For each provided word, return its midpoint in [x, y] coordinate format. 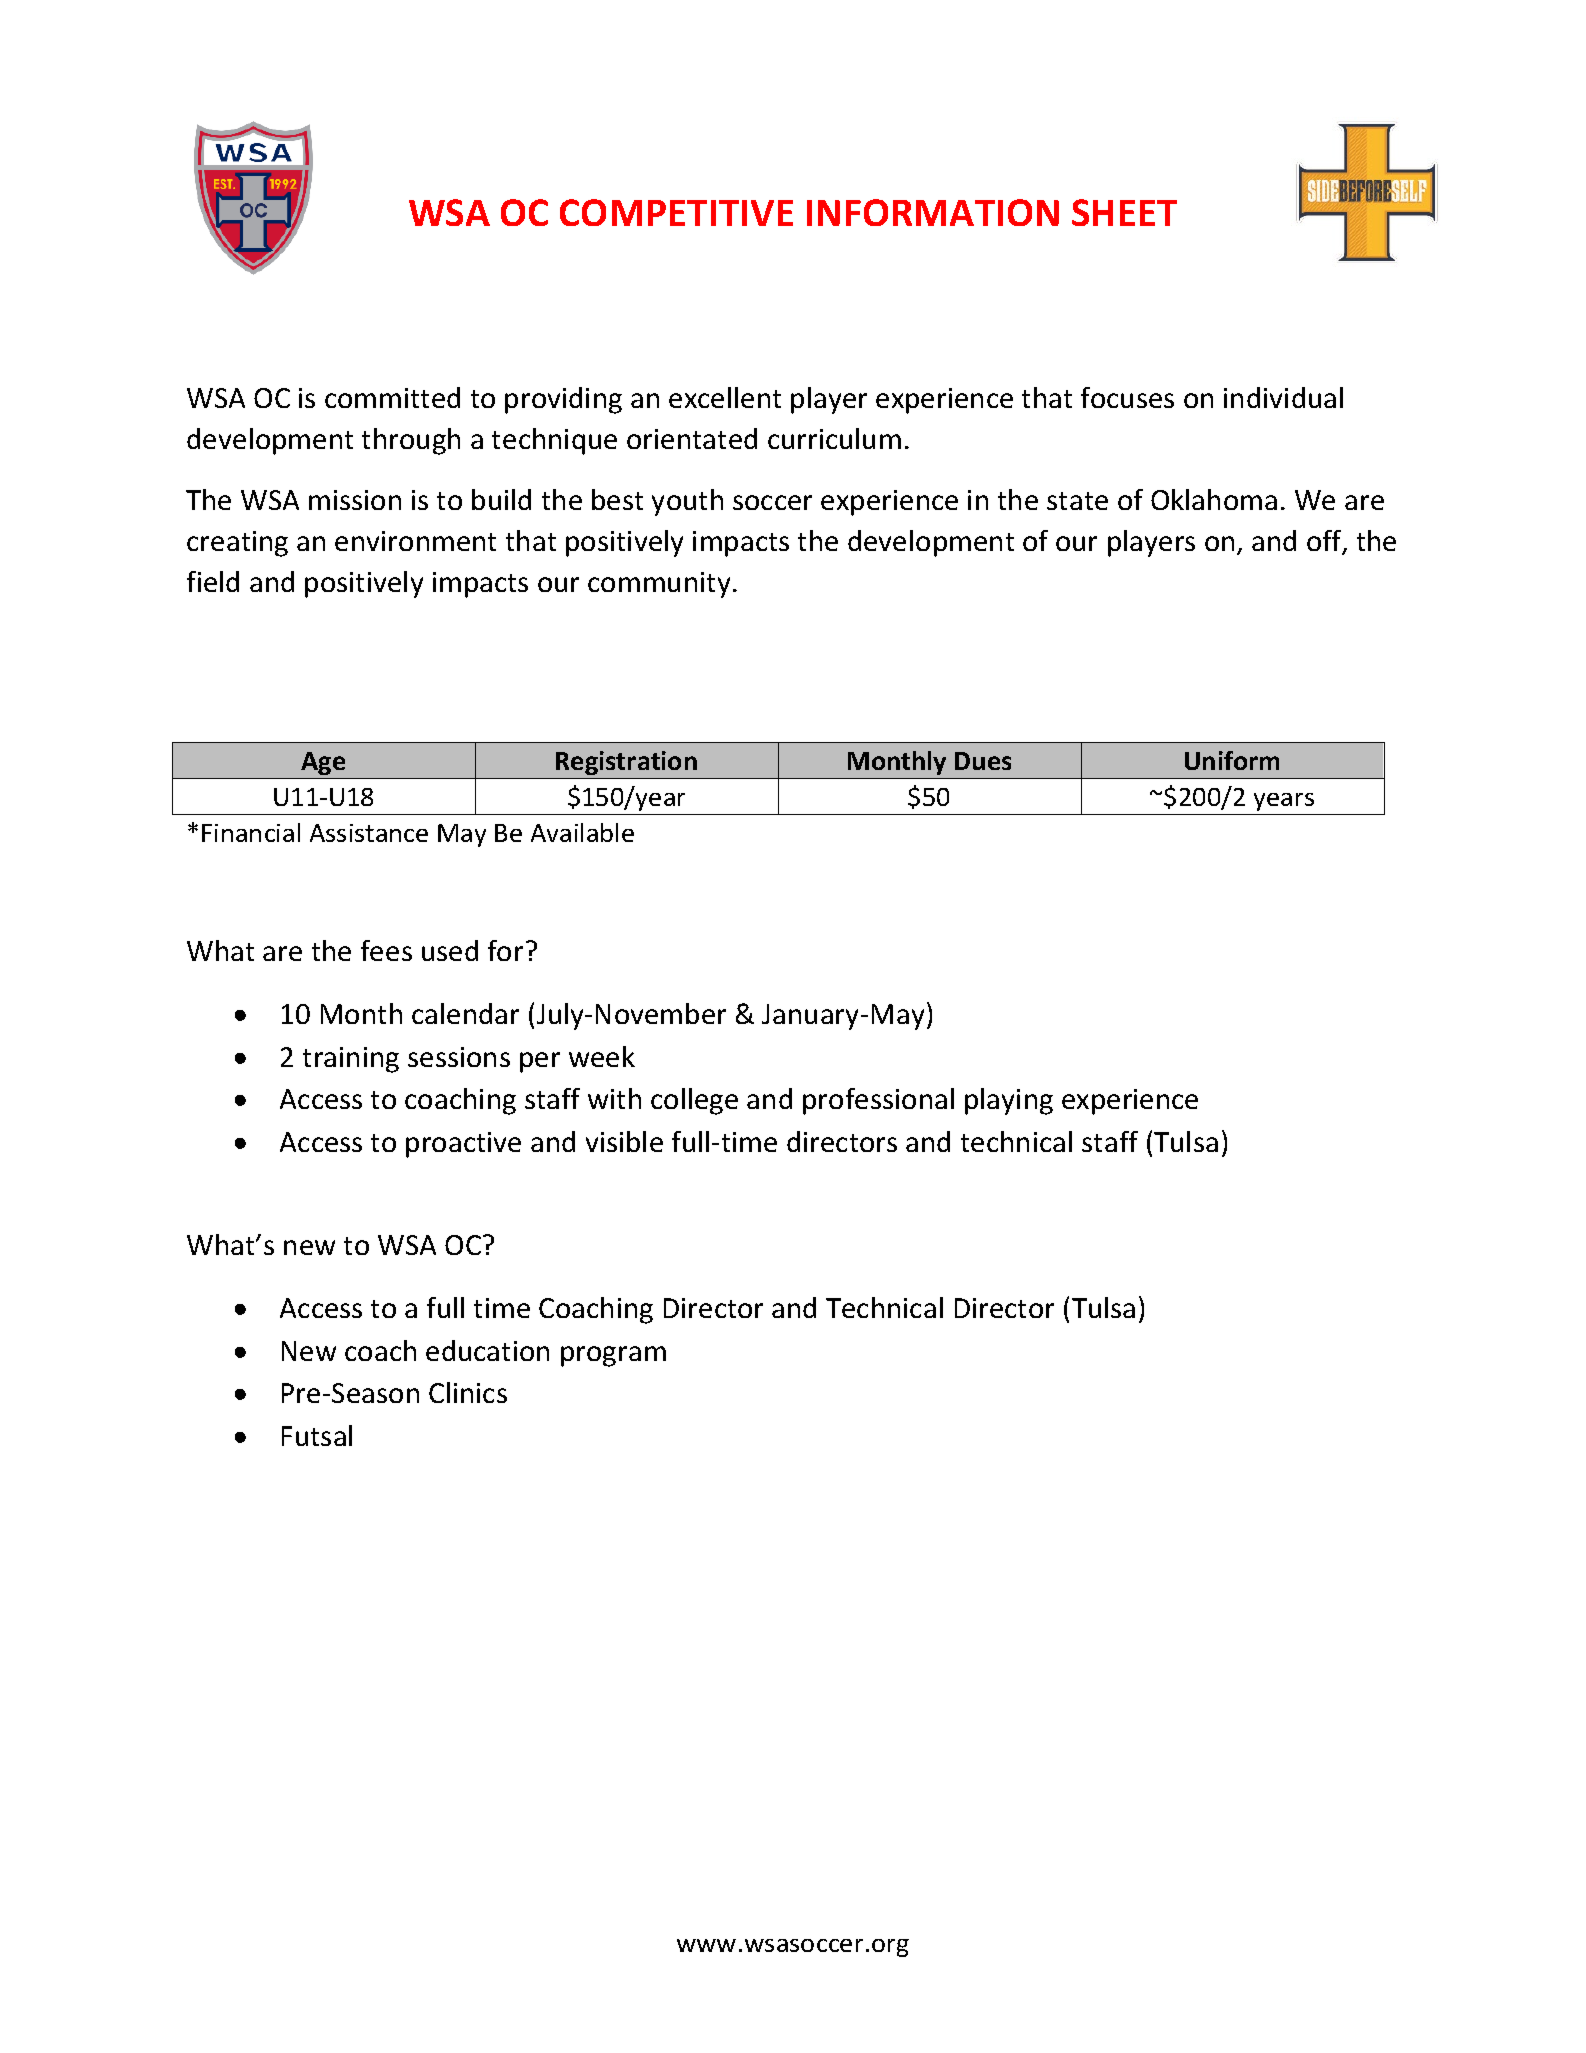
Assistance [369, 833]
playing [1009, 1101]
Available [582, 832]
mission [355, 500]
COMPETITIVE [676, 212]
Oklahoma [1214, 499]
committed [392, 397]
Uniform [1232, 760]
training [351, 1060]
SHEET [1124, 212]
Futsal [317, 1435]
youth [687, 502]
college [694, 1101]
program [613, 1356]
